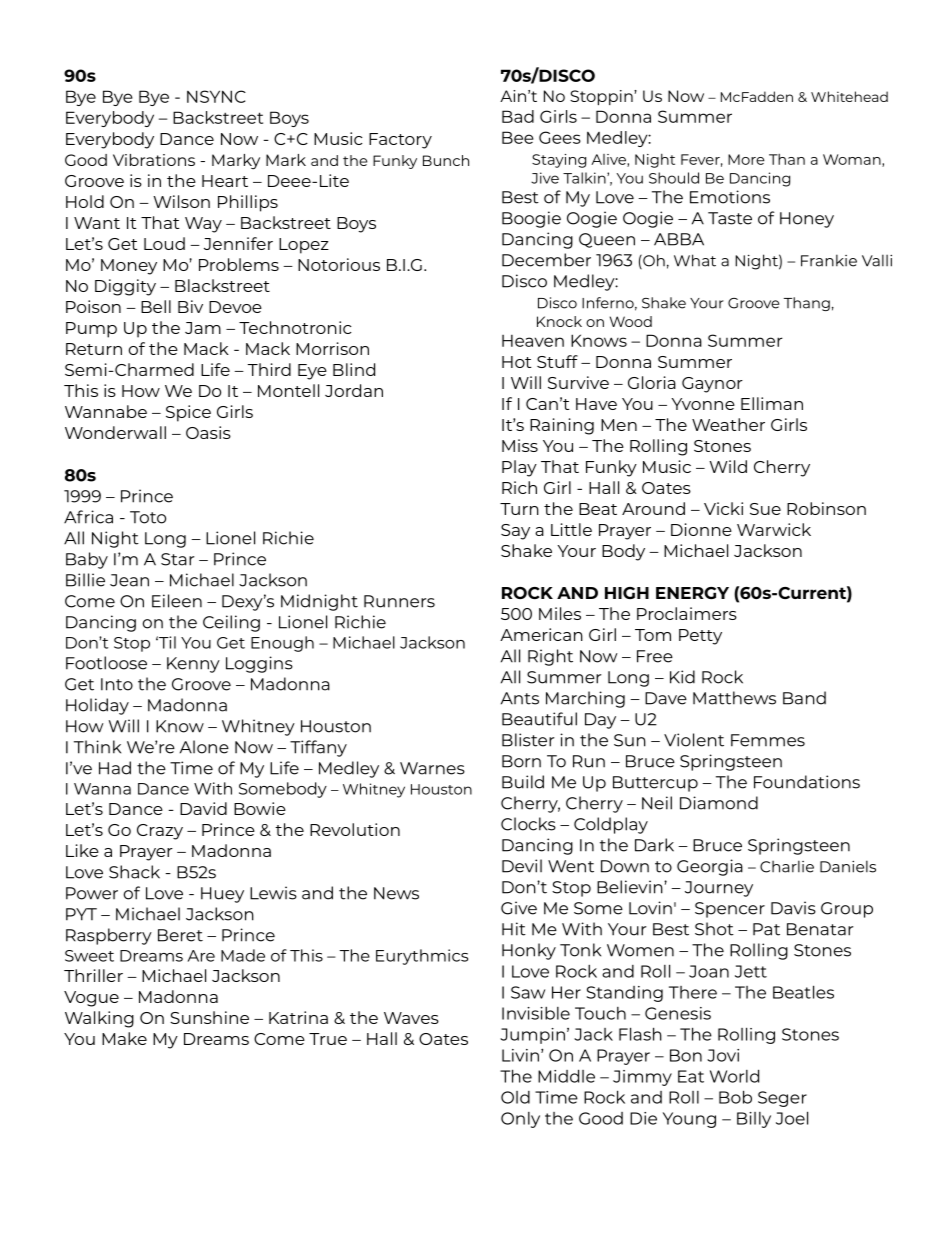 The width and height of the screenshot is (952, 1233). What do you see at coordinates (124, 1038) in the screenshot?
I see `Make` at bounding box center [124, 1038].
